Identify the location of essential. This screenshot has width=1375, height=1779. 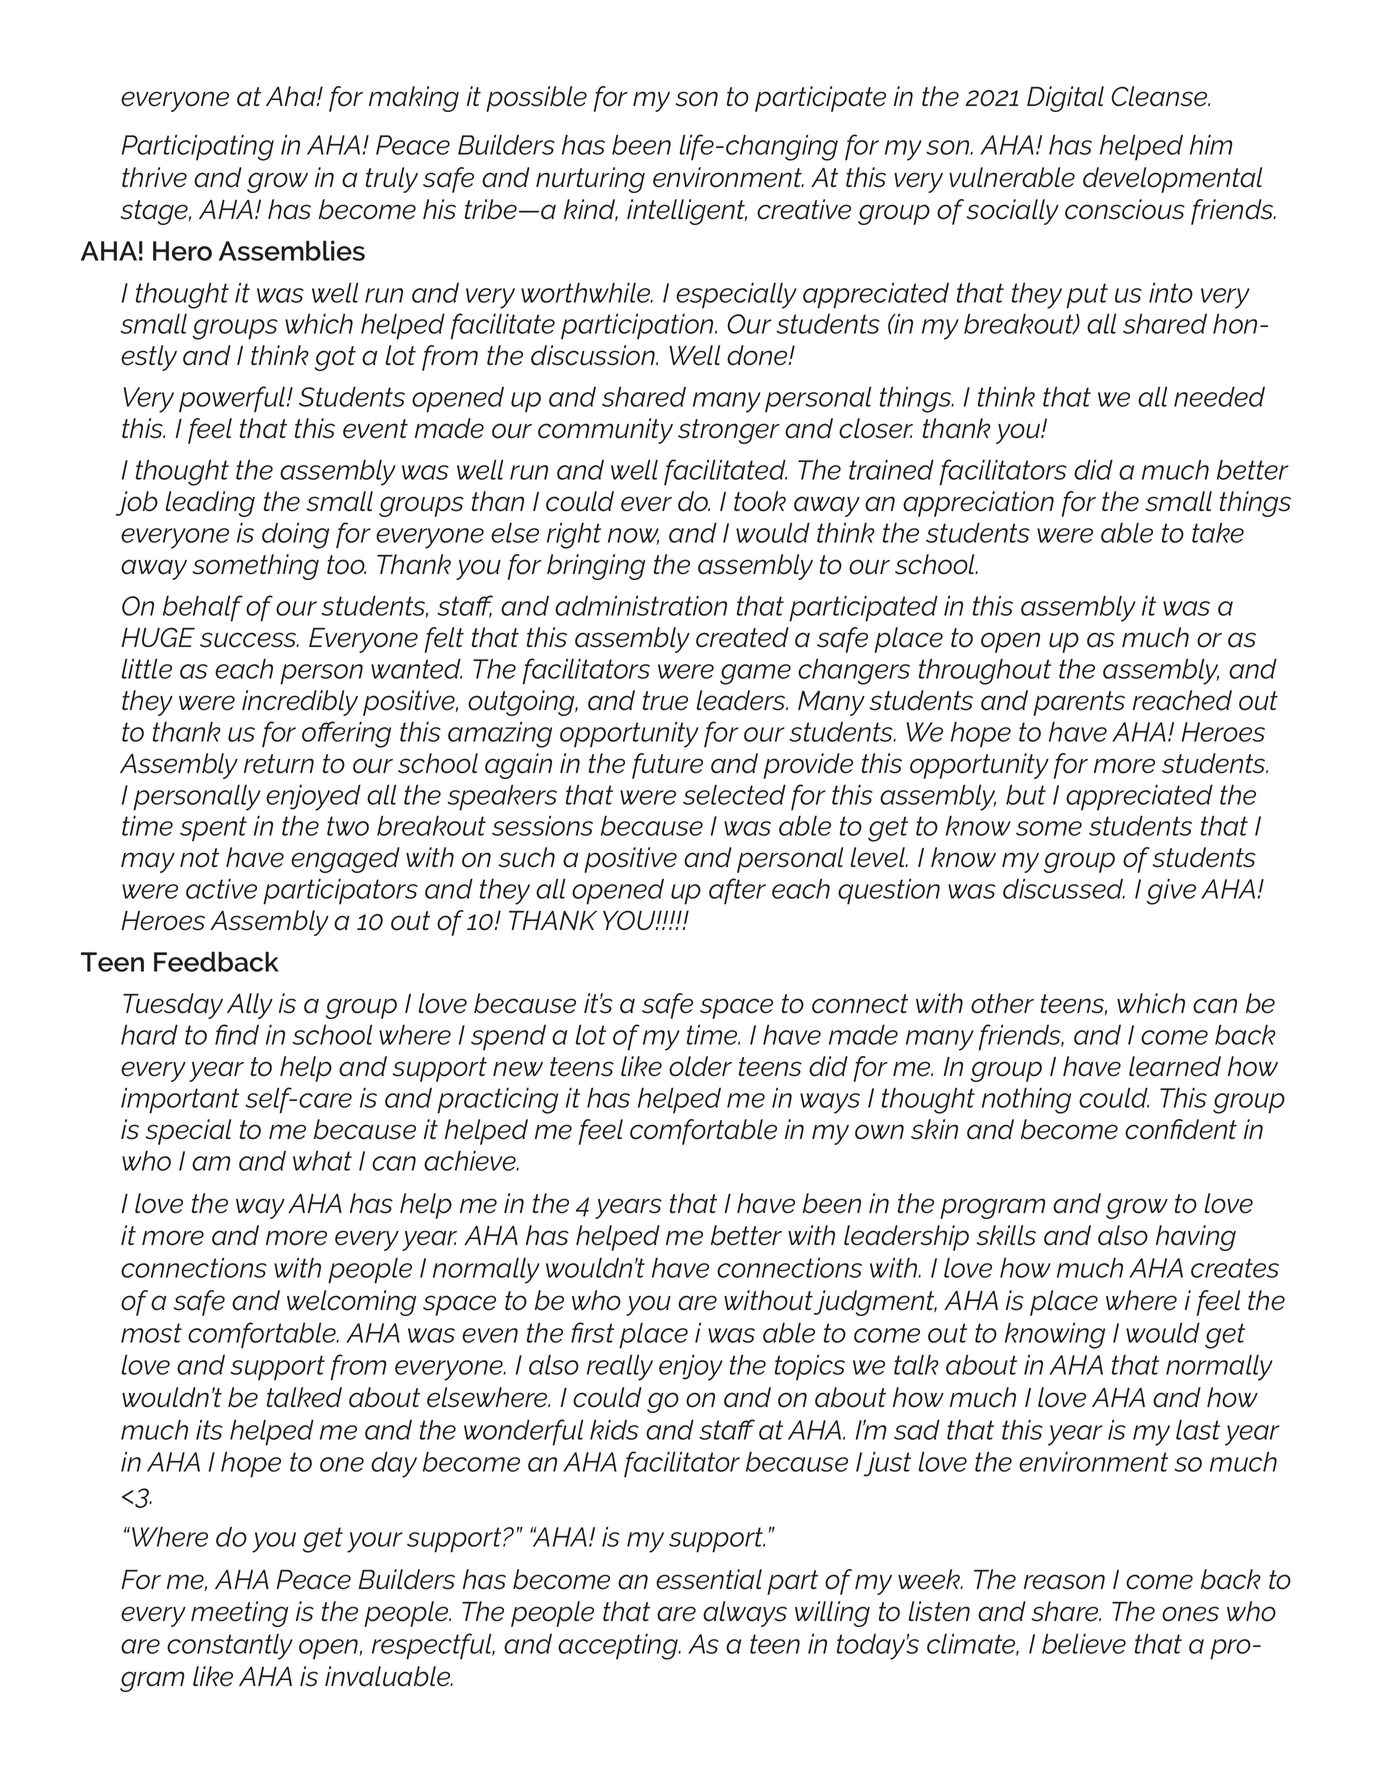
(709, 1579).
